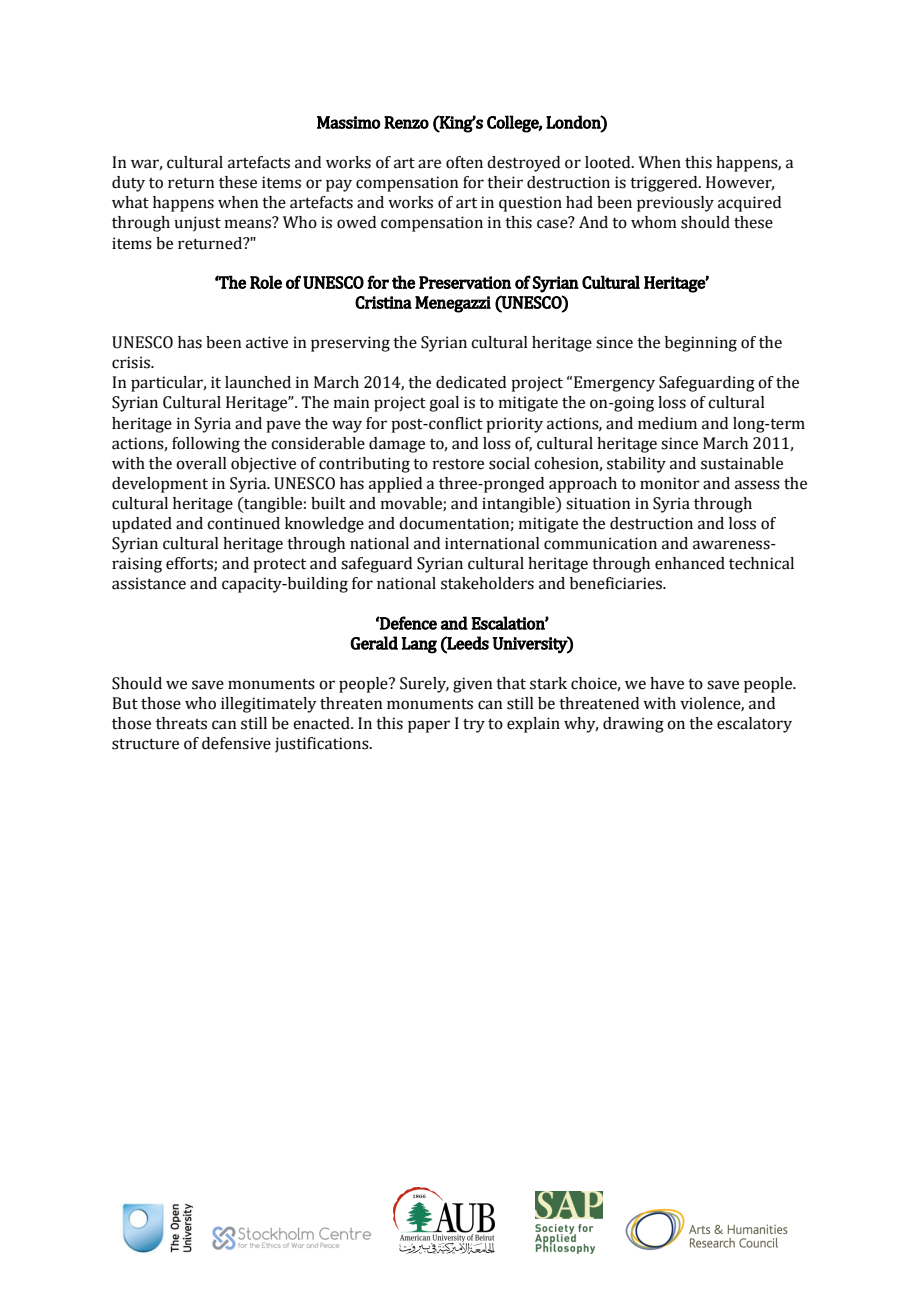 This document has height=1309, width=924. Describe the element at coordinates (181, 723) in the document. I see `threats` at that location.
